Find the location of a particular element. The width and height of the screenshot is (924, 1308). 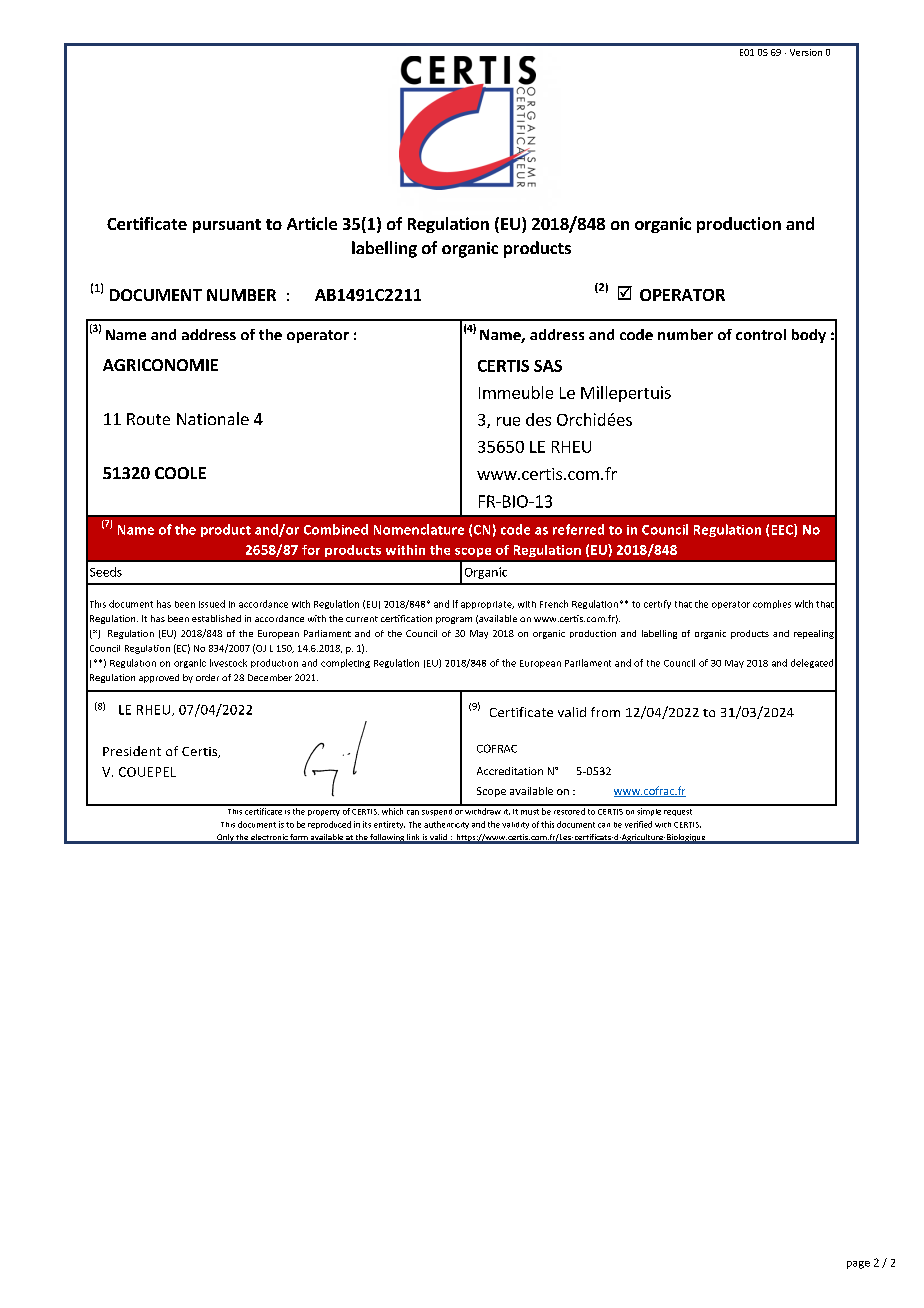

control is located at coordinates (761, 334).
